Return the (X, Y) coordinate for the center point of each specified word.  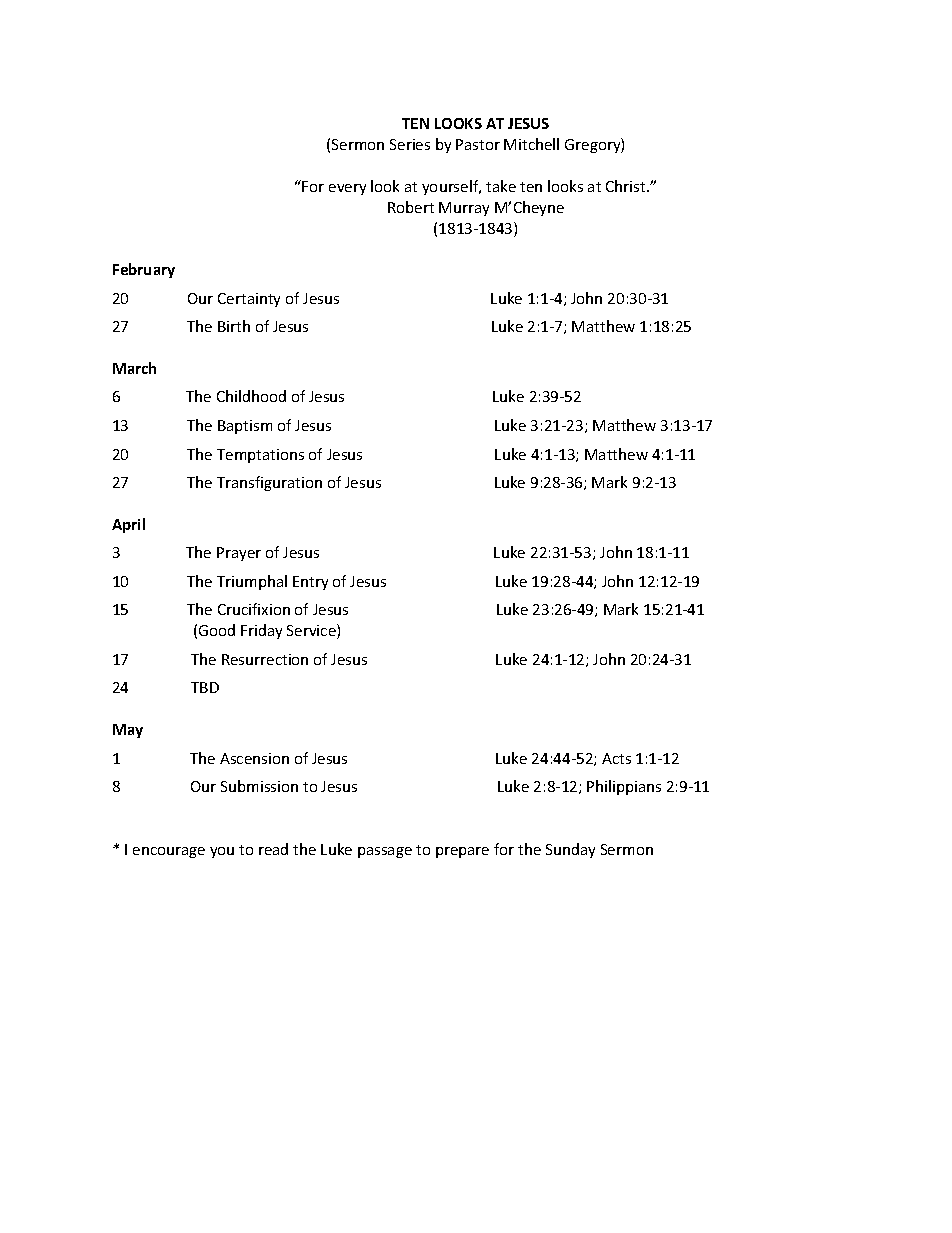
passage (385, 852)
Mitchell (531, 144)
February (144, 270)
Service (312, 631)
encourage (169, 852)
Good (217, 630)
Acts (616, 758)
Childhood (251, 396)
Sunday (570, 850)
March (134, 368)
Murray (464, 209)
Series (410, 144)
